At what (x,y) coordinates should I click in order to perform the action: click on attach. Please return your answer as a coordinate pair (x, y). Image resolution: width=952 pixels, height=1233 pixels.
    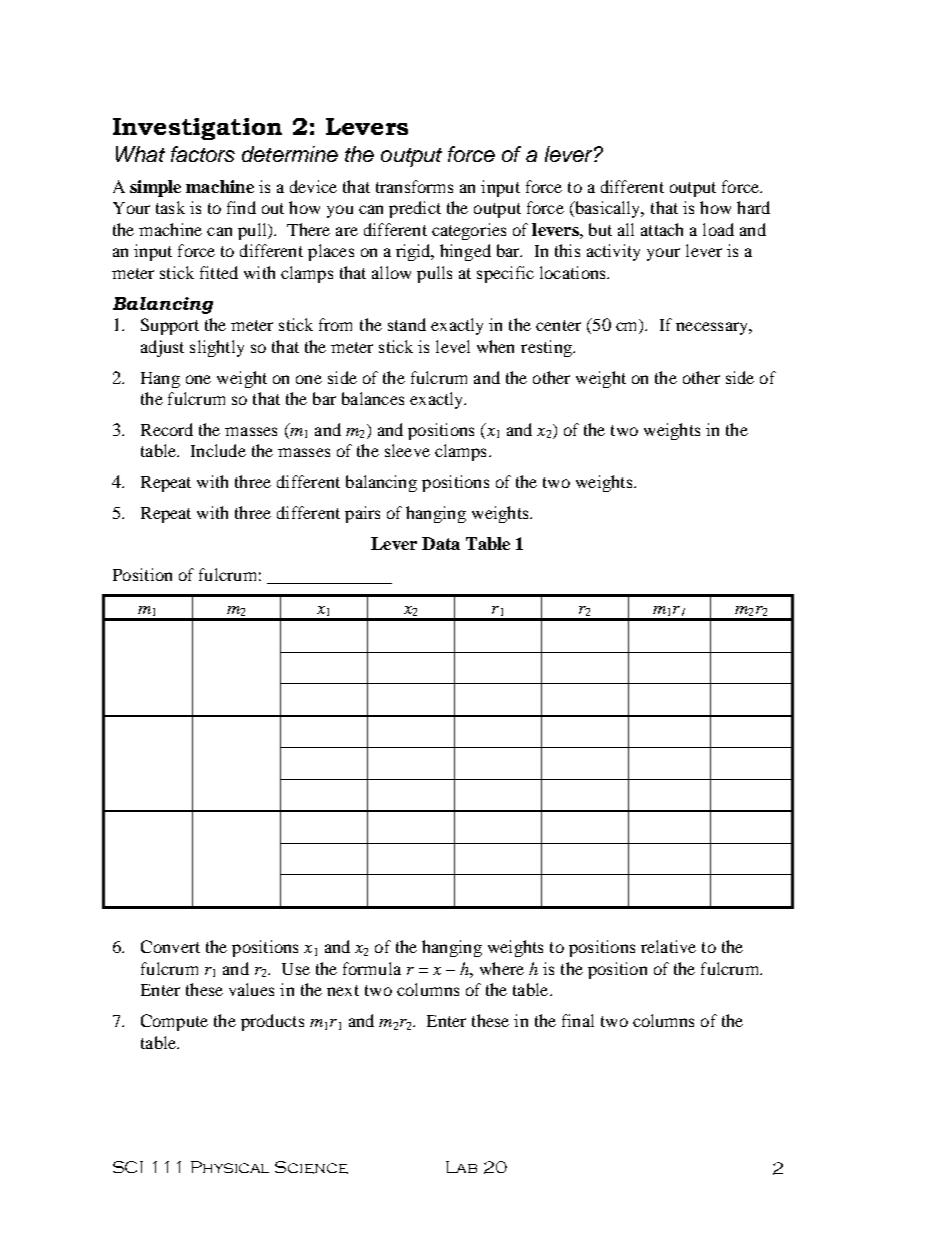
    Looking at the image, I should click on (662, 229).
